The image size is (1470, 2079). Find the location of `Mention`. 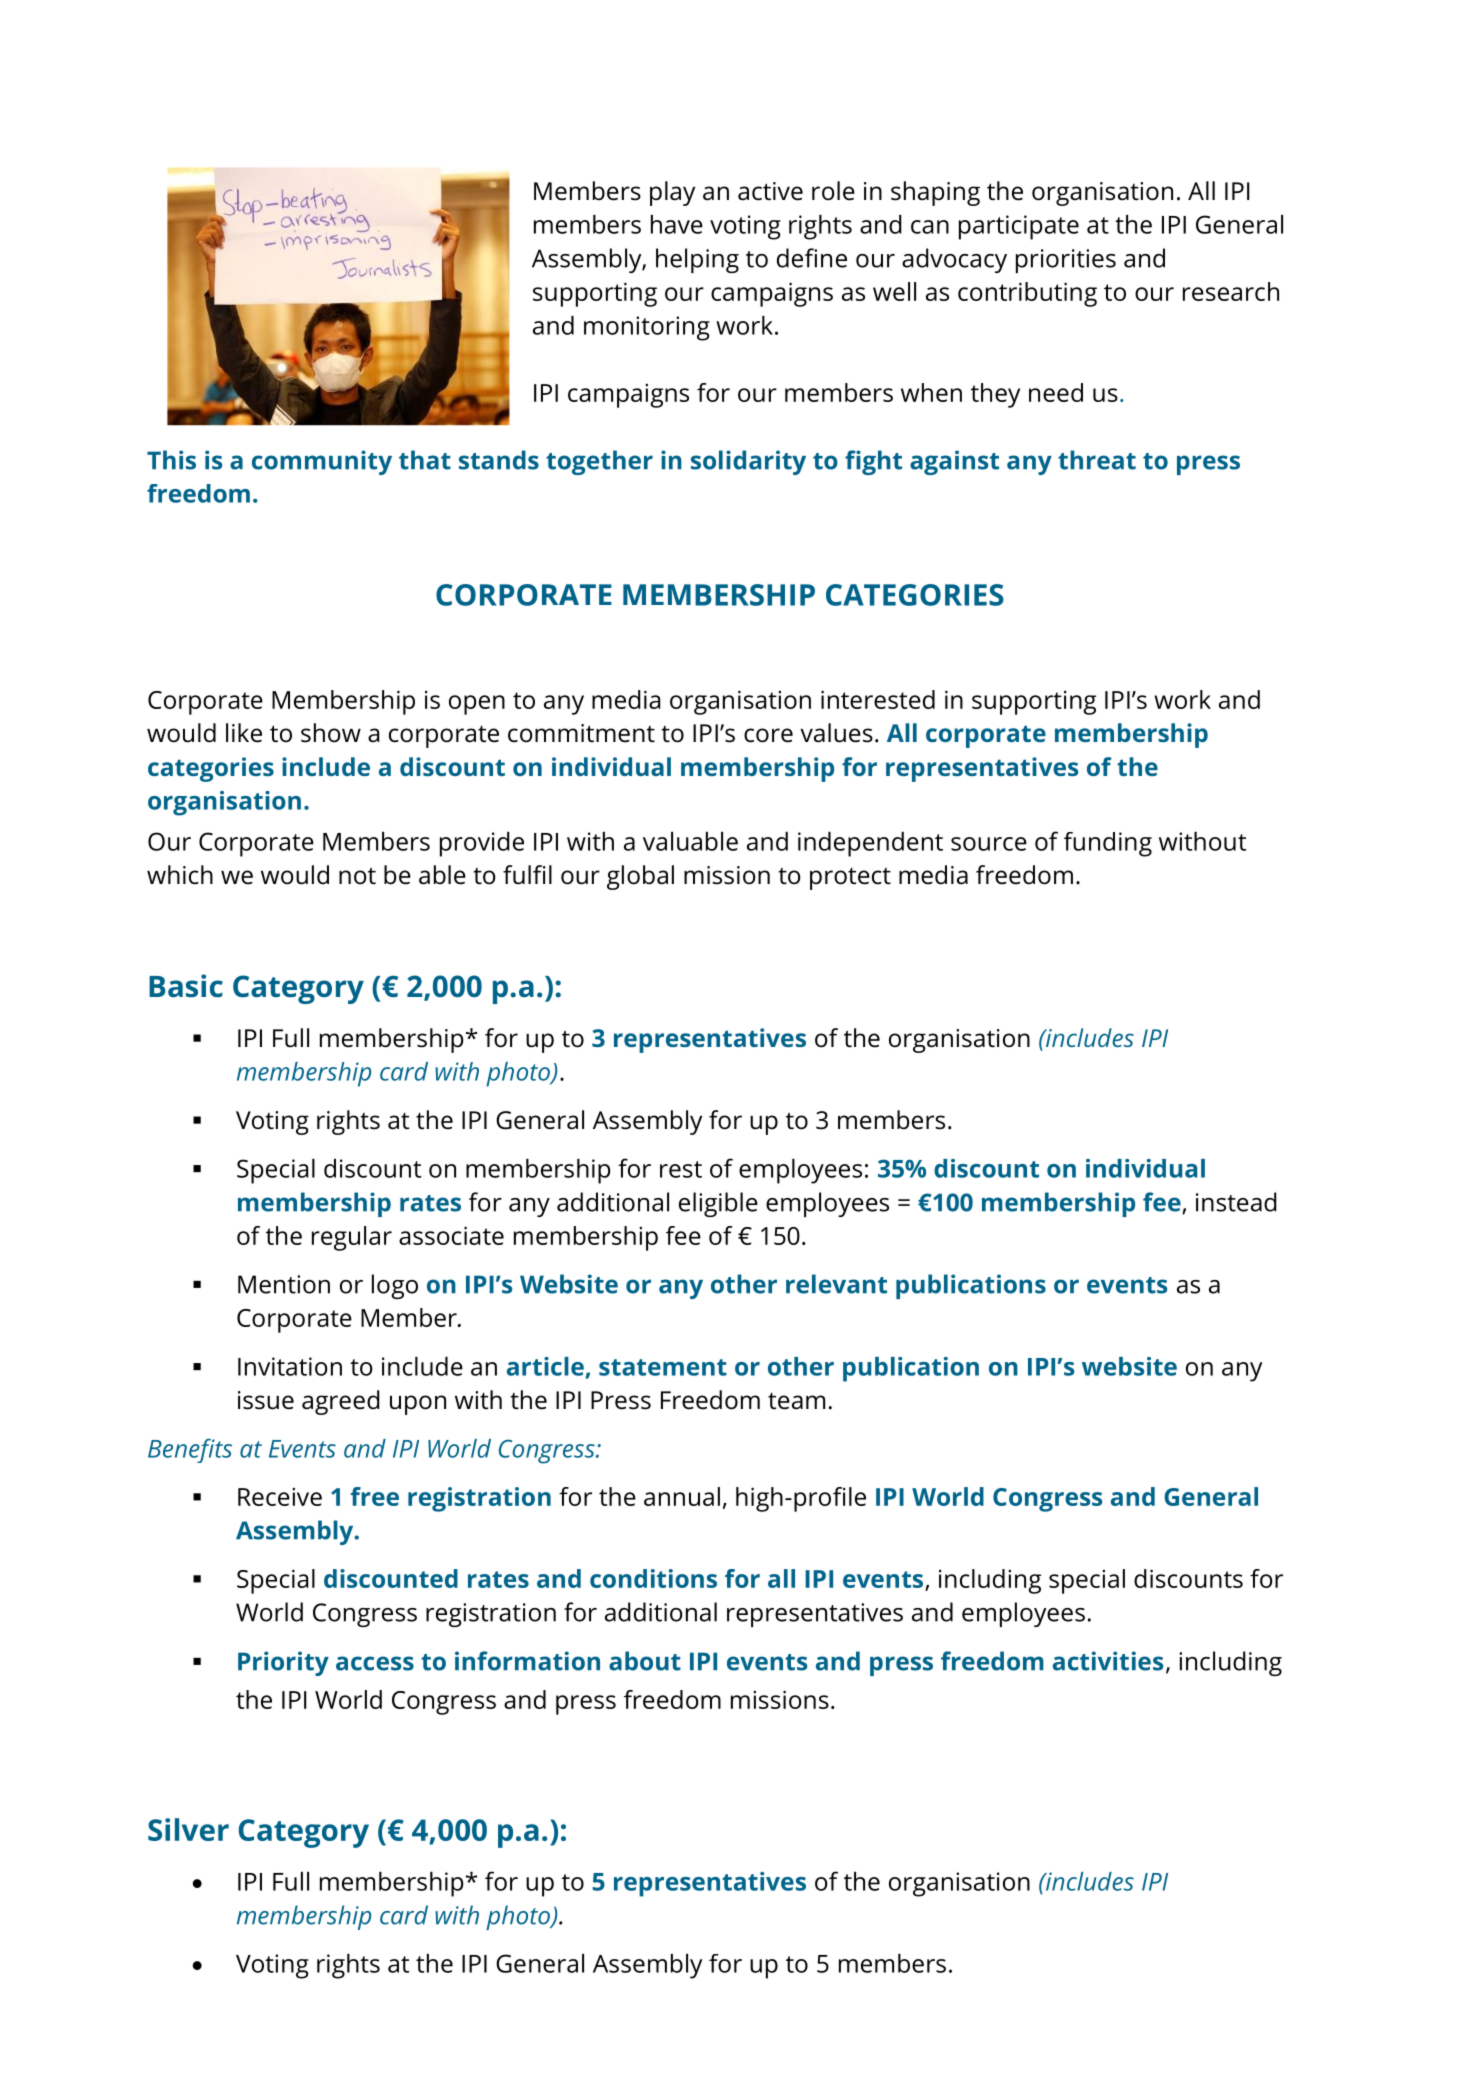

Mention is located at coordinates (284, 1284).
